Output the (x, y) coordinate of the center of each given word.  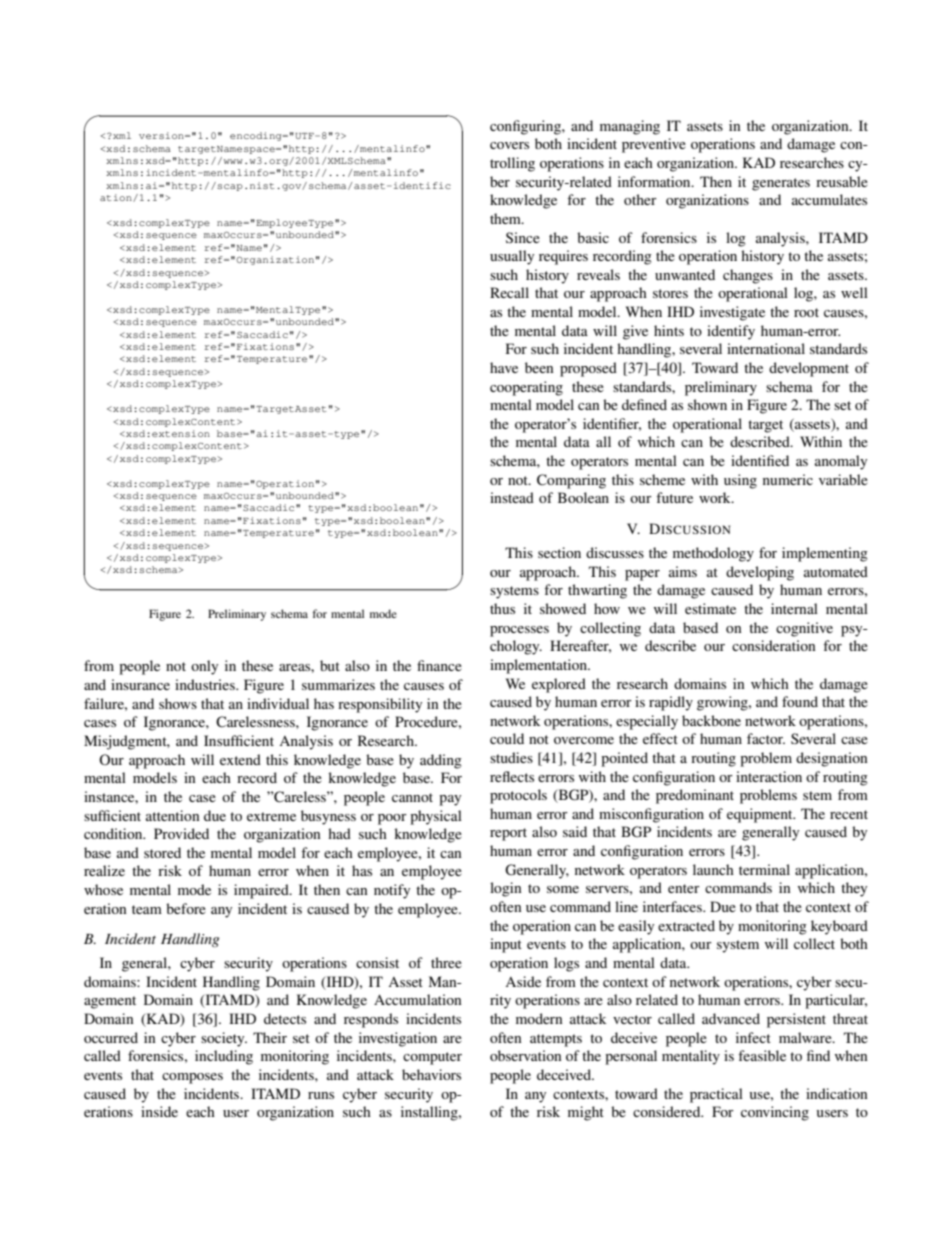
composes (192, 1078)
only (204, 667)
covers (509, 145)
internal (794, 608)
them (506, 218)
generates (781, 184)
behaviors (431, 1074)
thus (502, 608)
